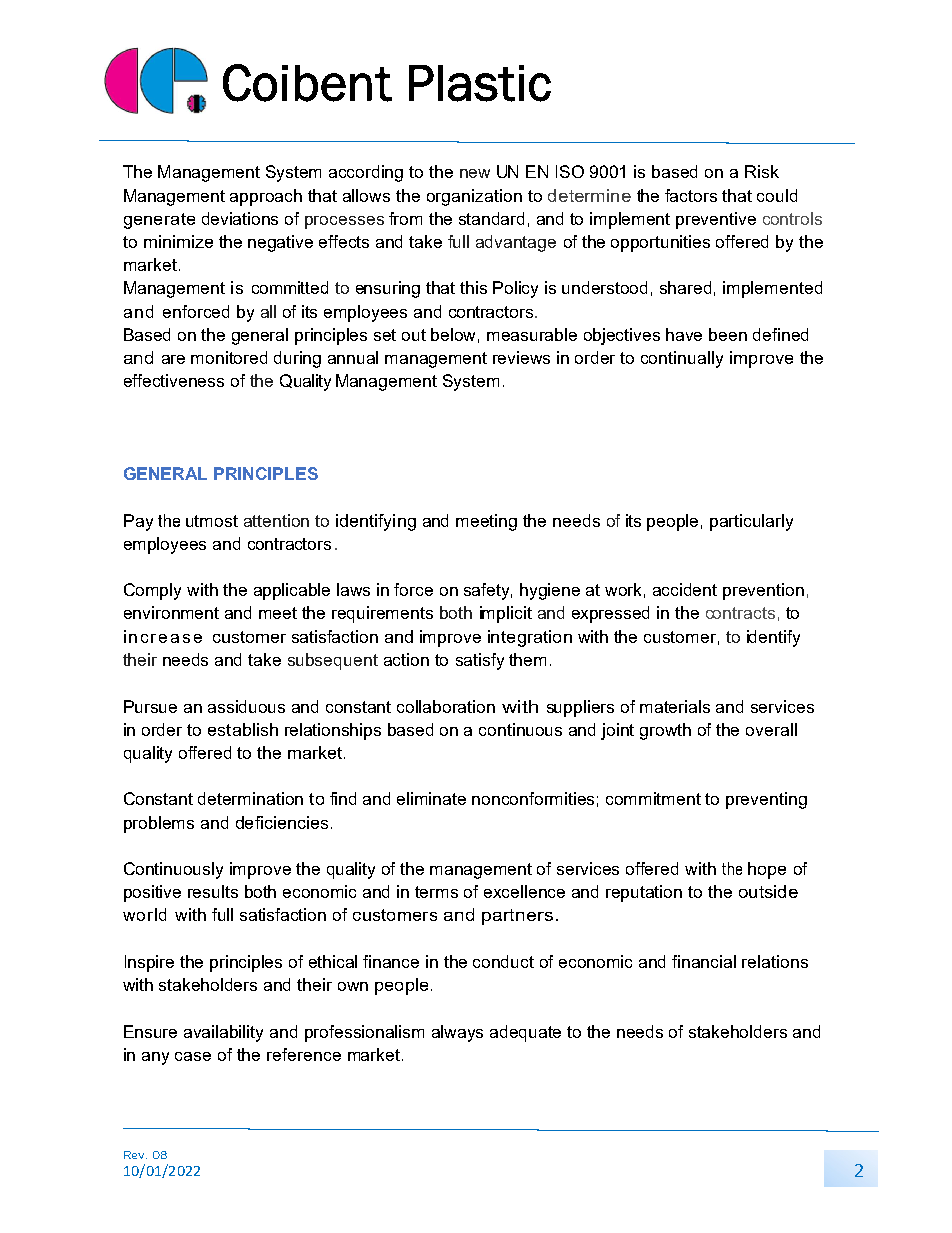  Describe the element at coordinates (266, 197) in the page. I see `approach` at that location.
